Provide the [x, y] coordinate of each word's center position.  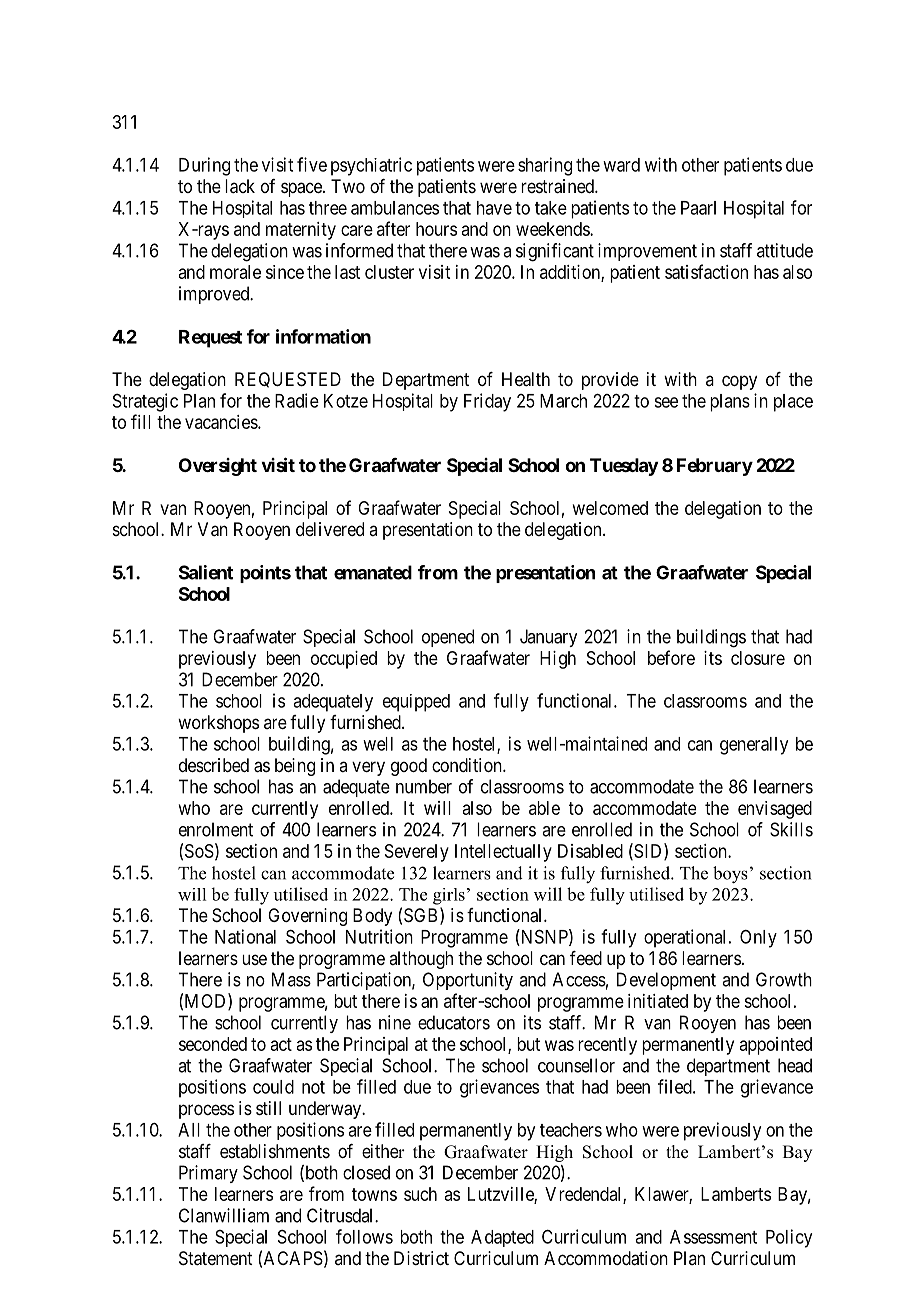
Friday [487, 402]
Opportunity [468, 981]
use [254, 959]
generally [754, 746]
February [715, 467]
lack [240, 186]
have [494, 208]
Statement [216, 1258]
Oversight [218, 467]
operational [684, 938]
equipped [416, 703]
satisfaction [706, 271]
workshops [218, 724]
